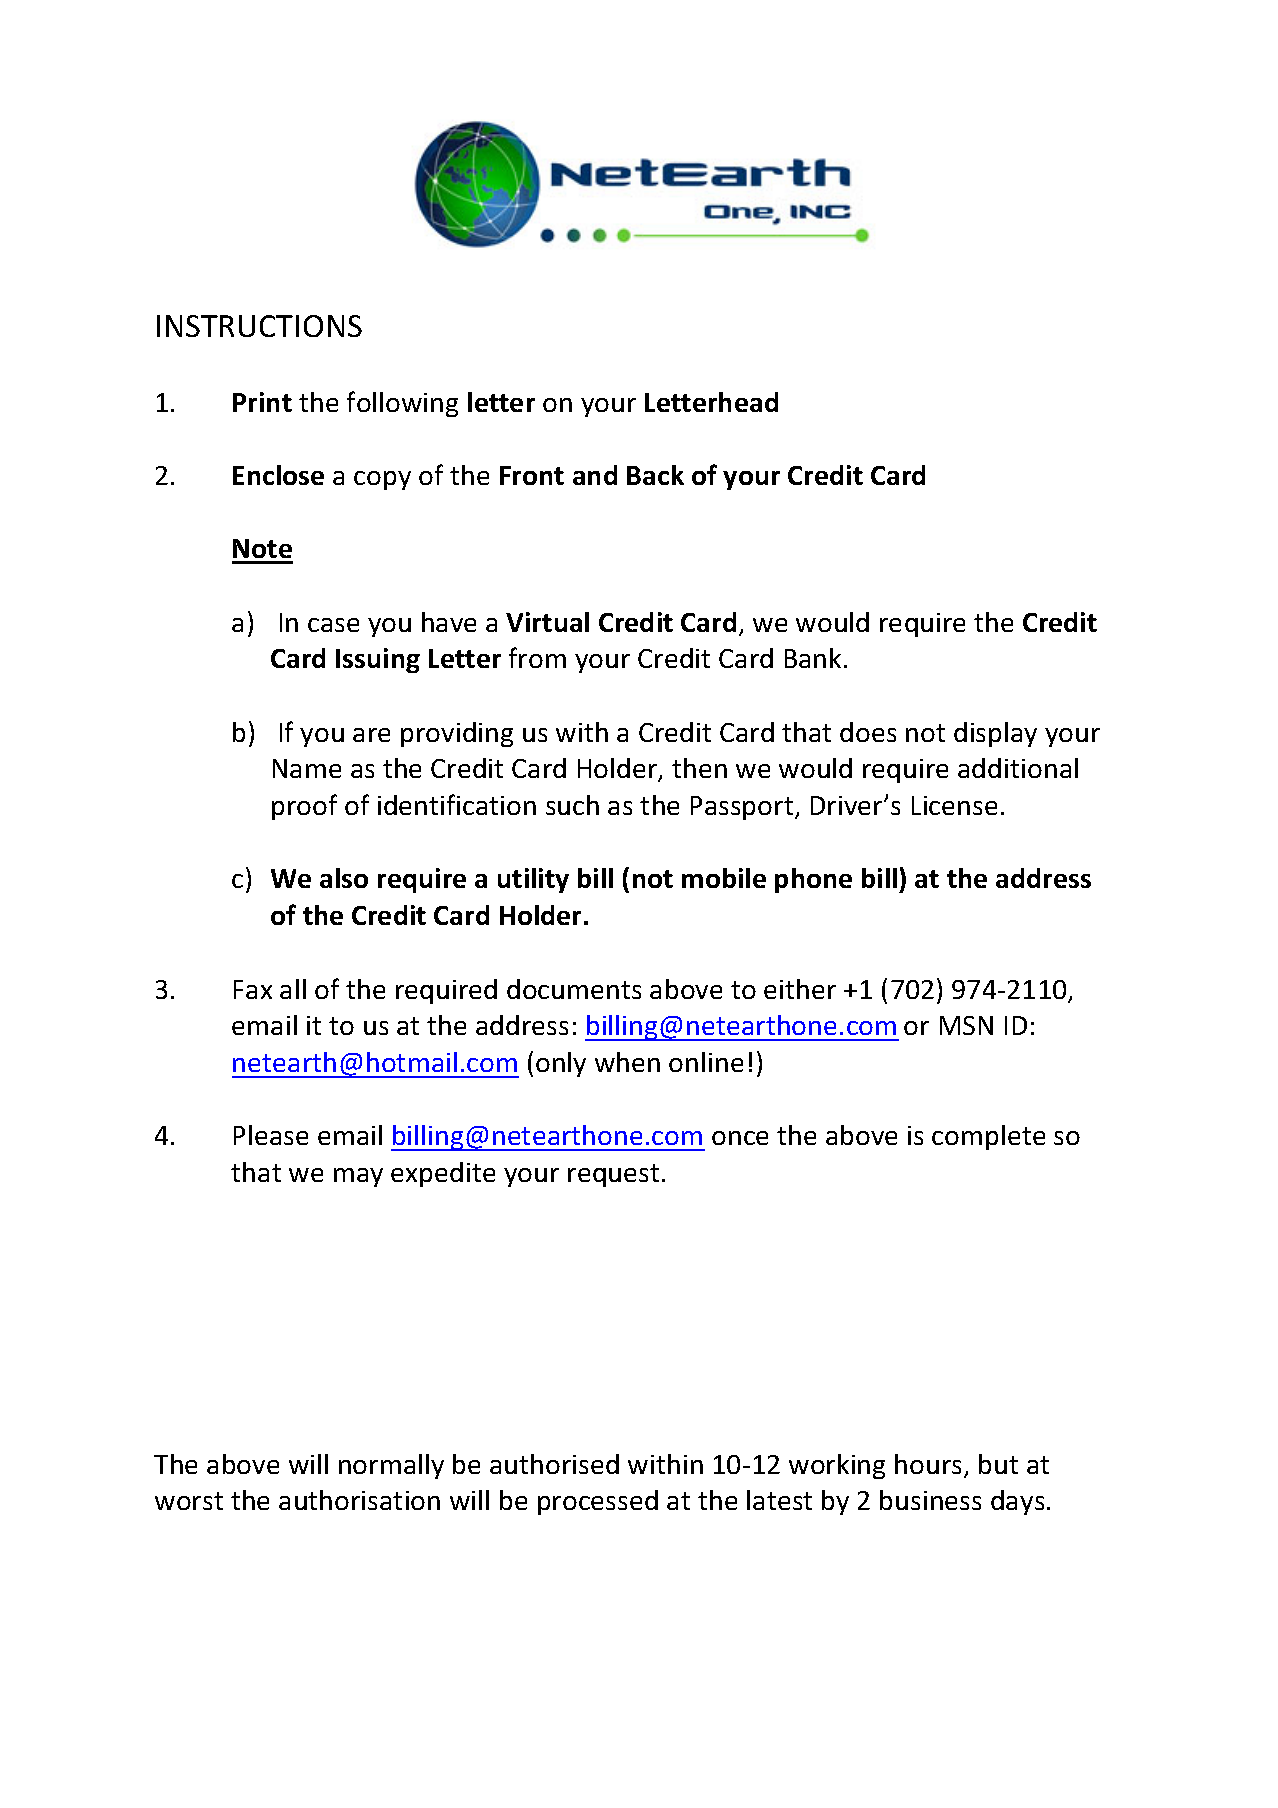 The height and width of the screenshot is (1808, 1278). I want to click on phone, so click(813, 880).
